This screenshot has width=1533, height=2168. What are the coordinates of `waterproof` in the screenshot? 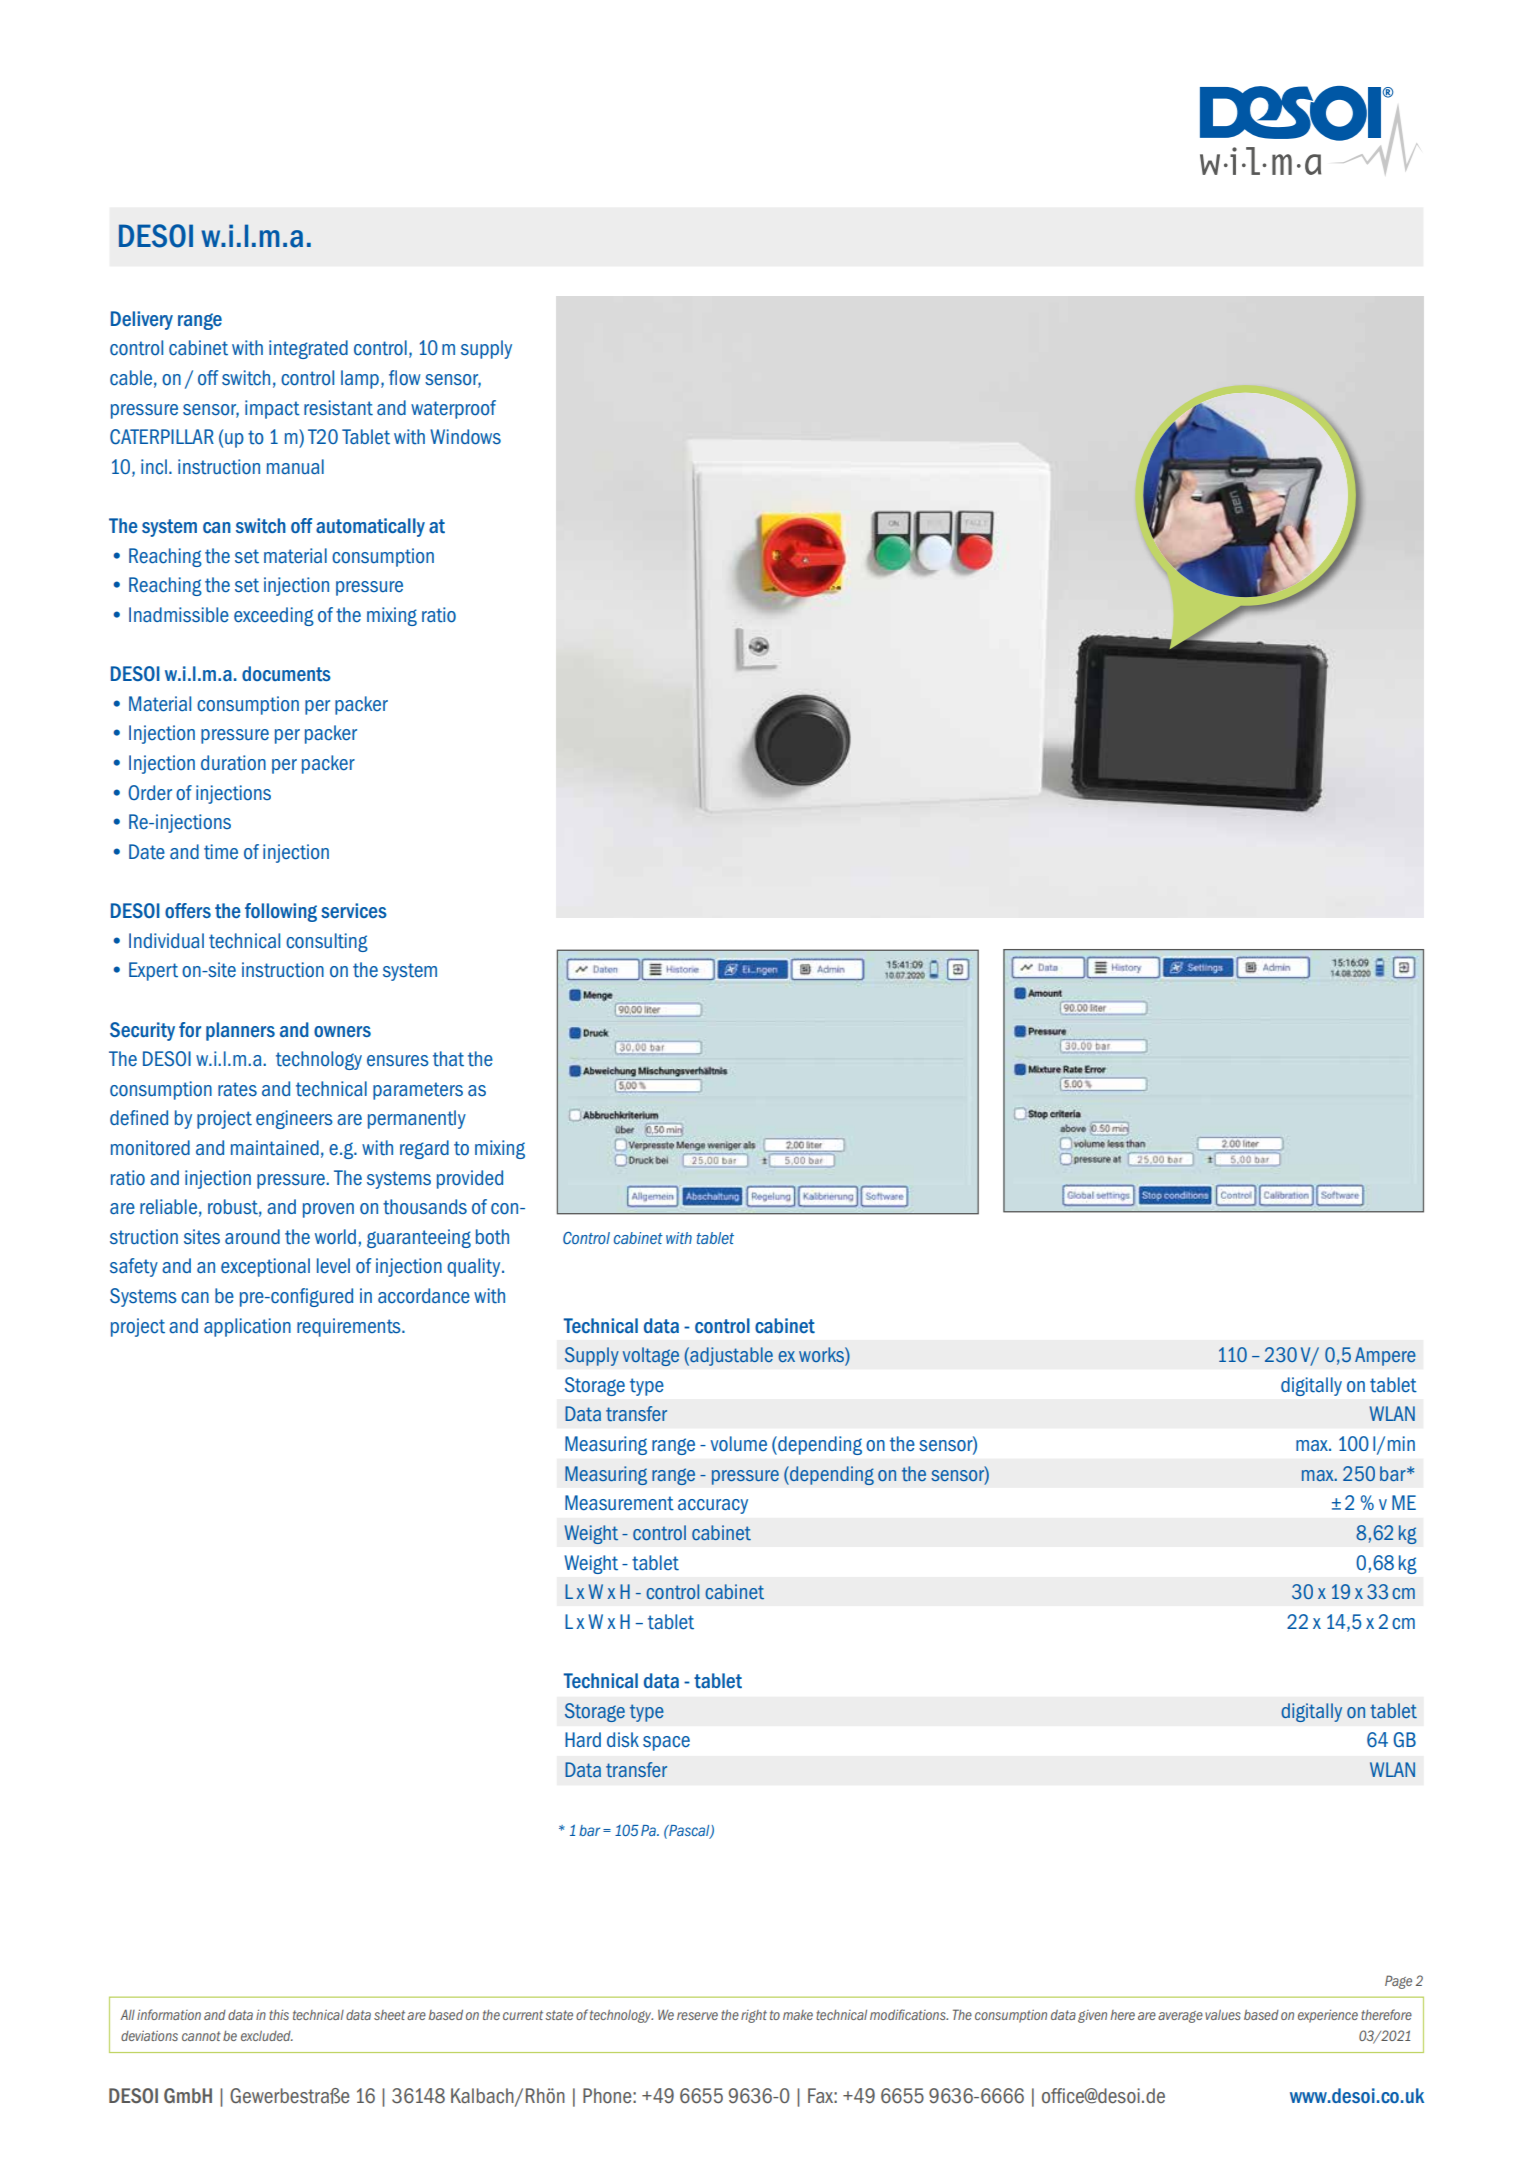 It's located at (453, 409).
